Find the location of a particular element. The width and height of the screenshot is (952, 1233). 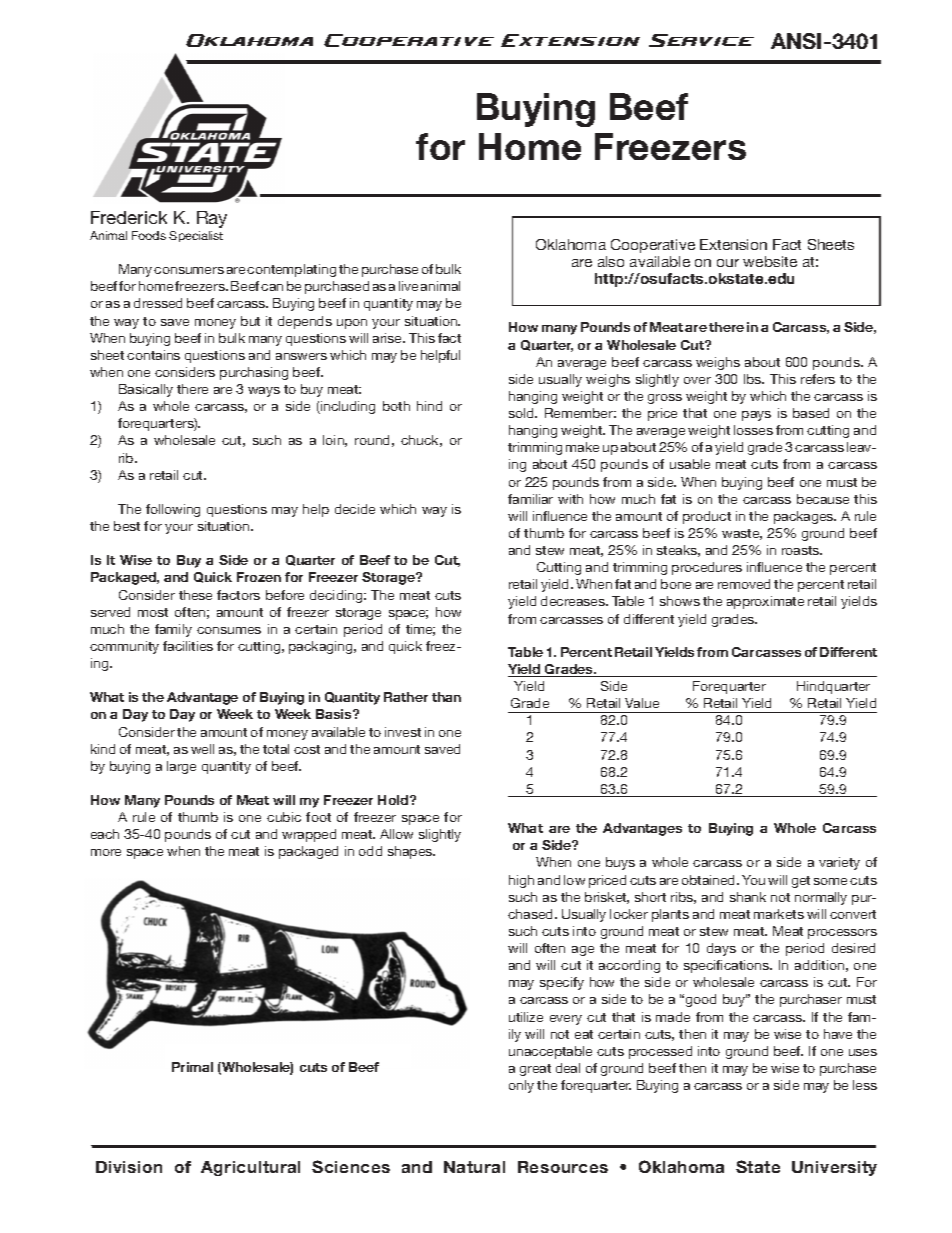

Agricultural is located at coordinates (250, 1168).
